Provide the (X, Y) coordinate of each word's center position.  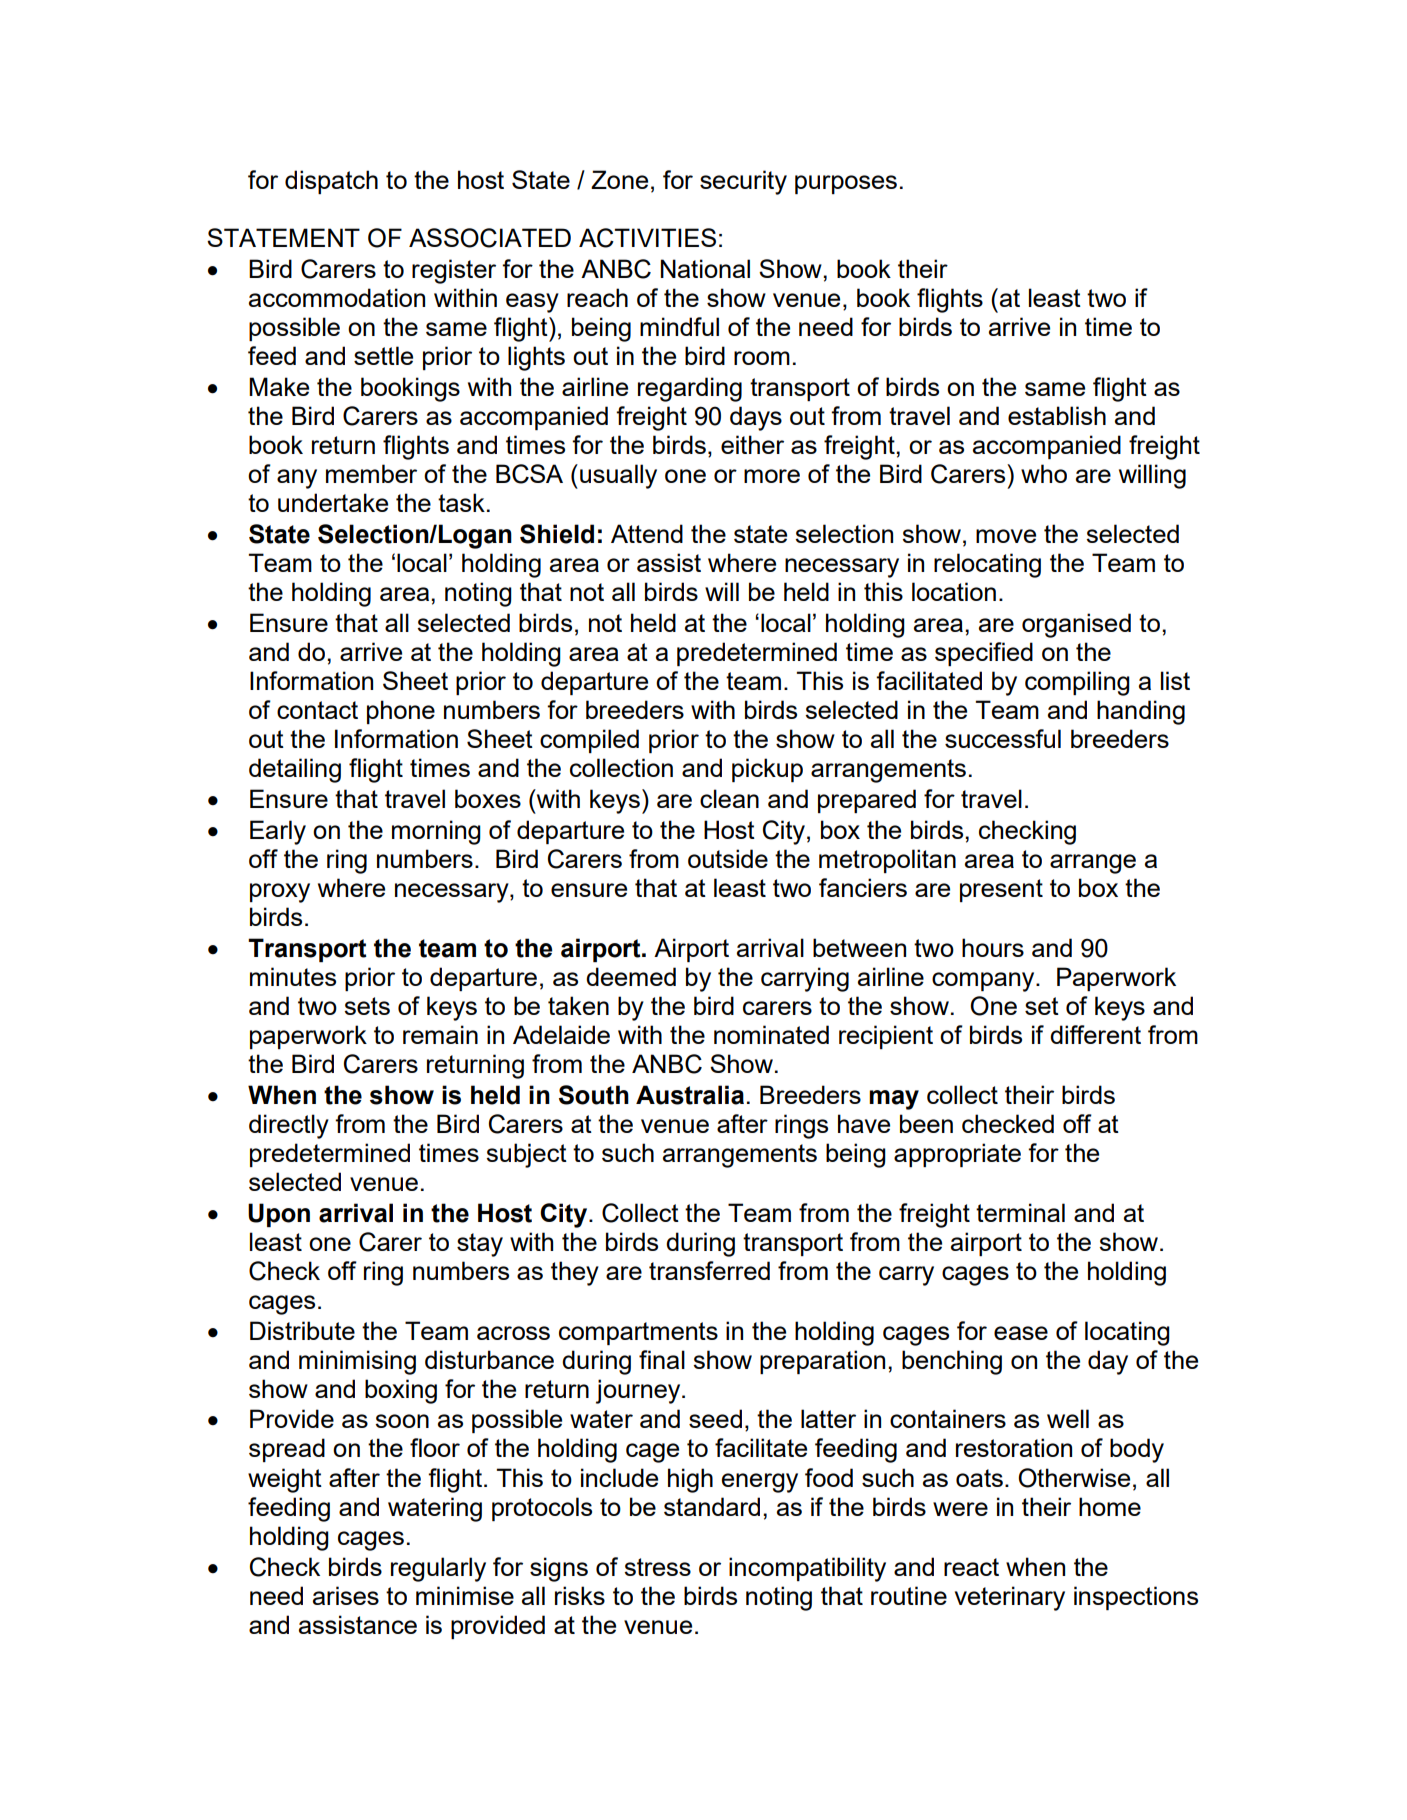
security (743, 182)
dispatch (331, 182)
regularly (438, 1569)
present (1001, 890)
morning (436, 832)
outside (728, 858)
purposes (846, 184)
